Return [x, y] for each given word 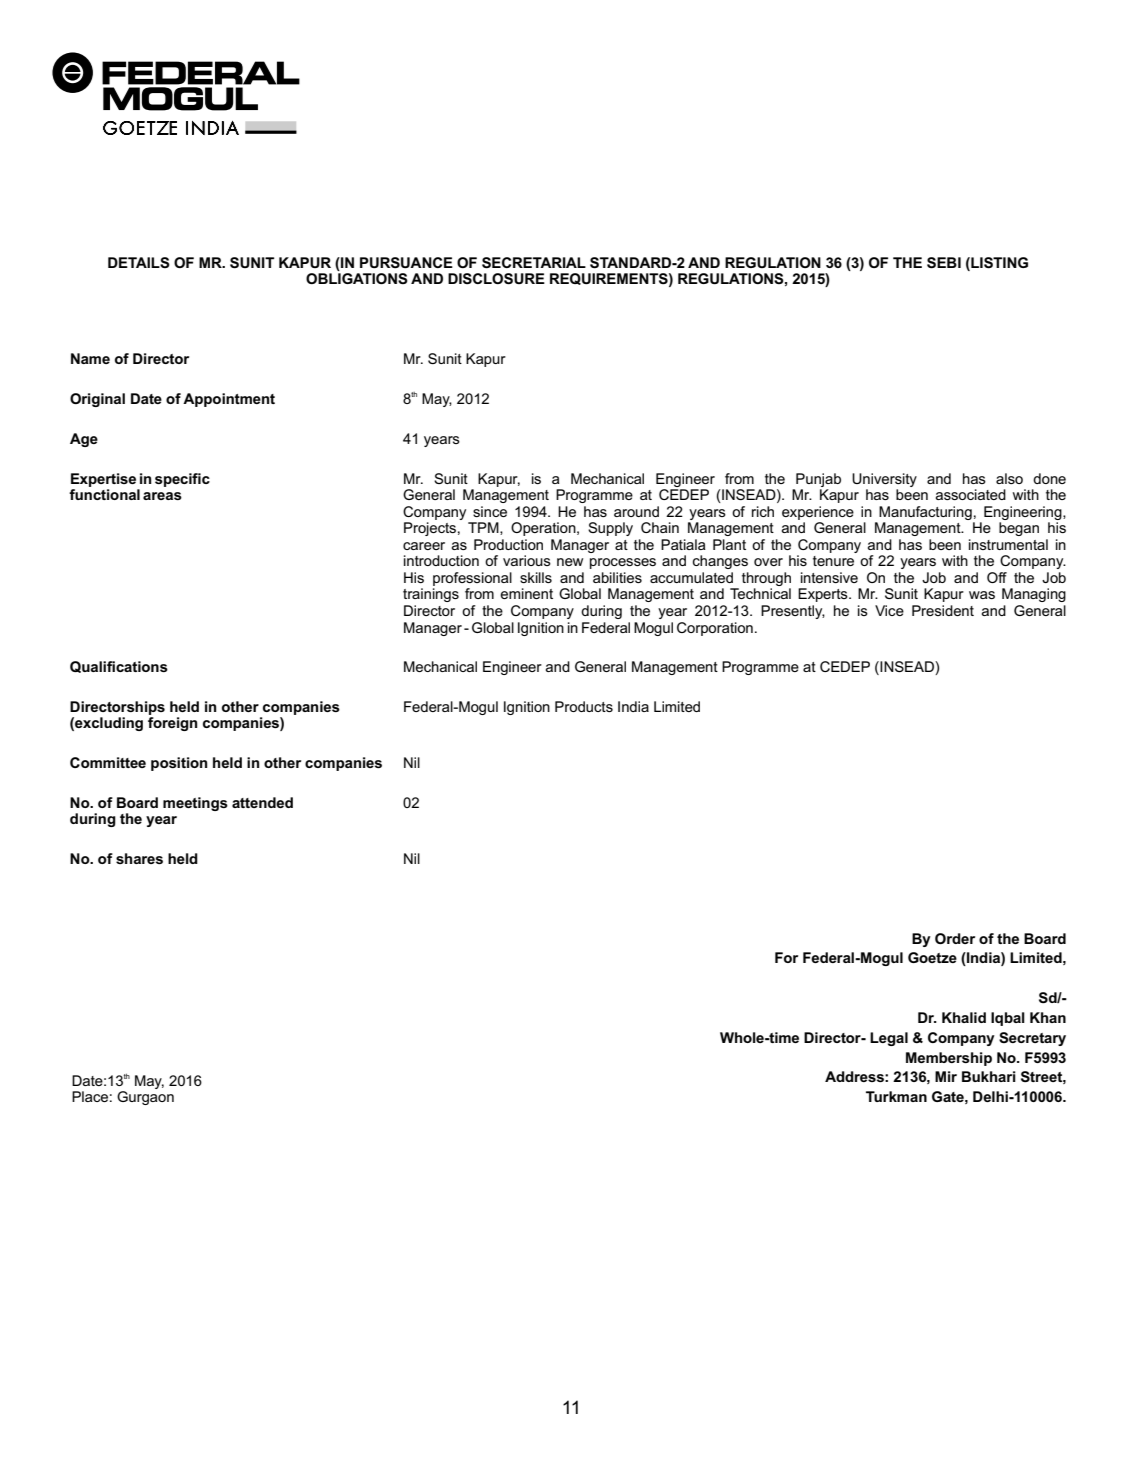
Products [584, 706]
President [943, 610]
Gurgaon [145, 1098]
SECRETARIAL [534, 263]
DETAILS [139, 262]
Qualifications [119, 667]
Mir [946, 1076]
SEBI [944, 263]
